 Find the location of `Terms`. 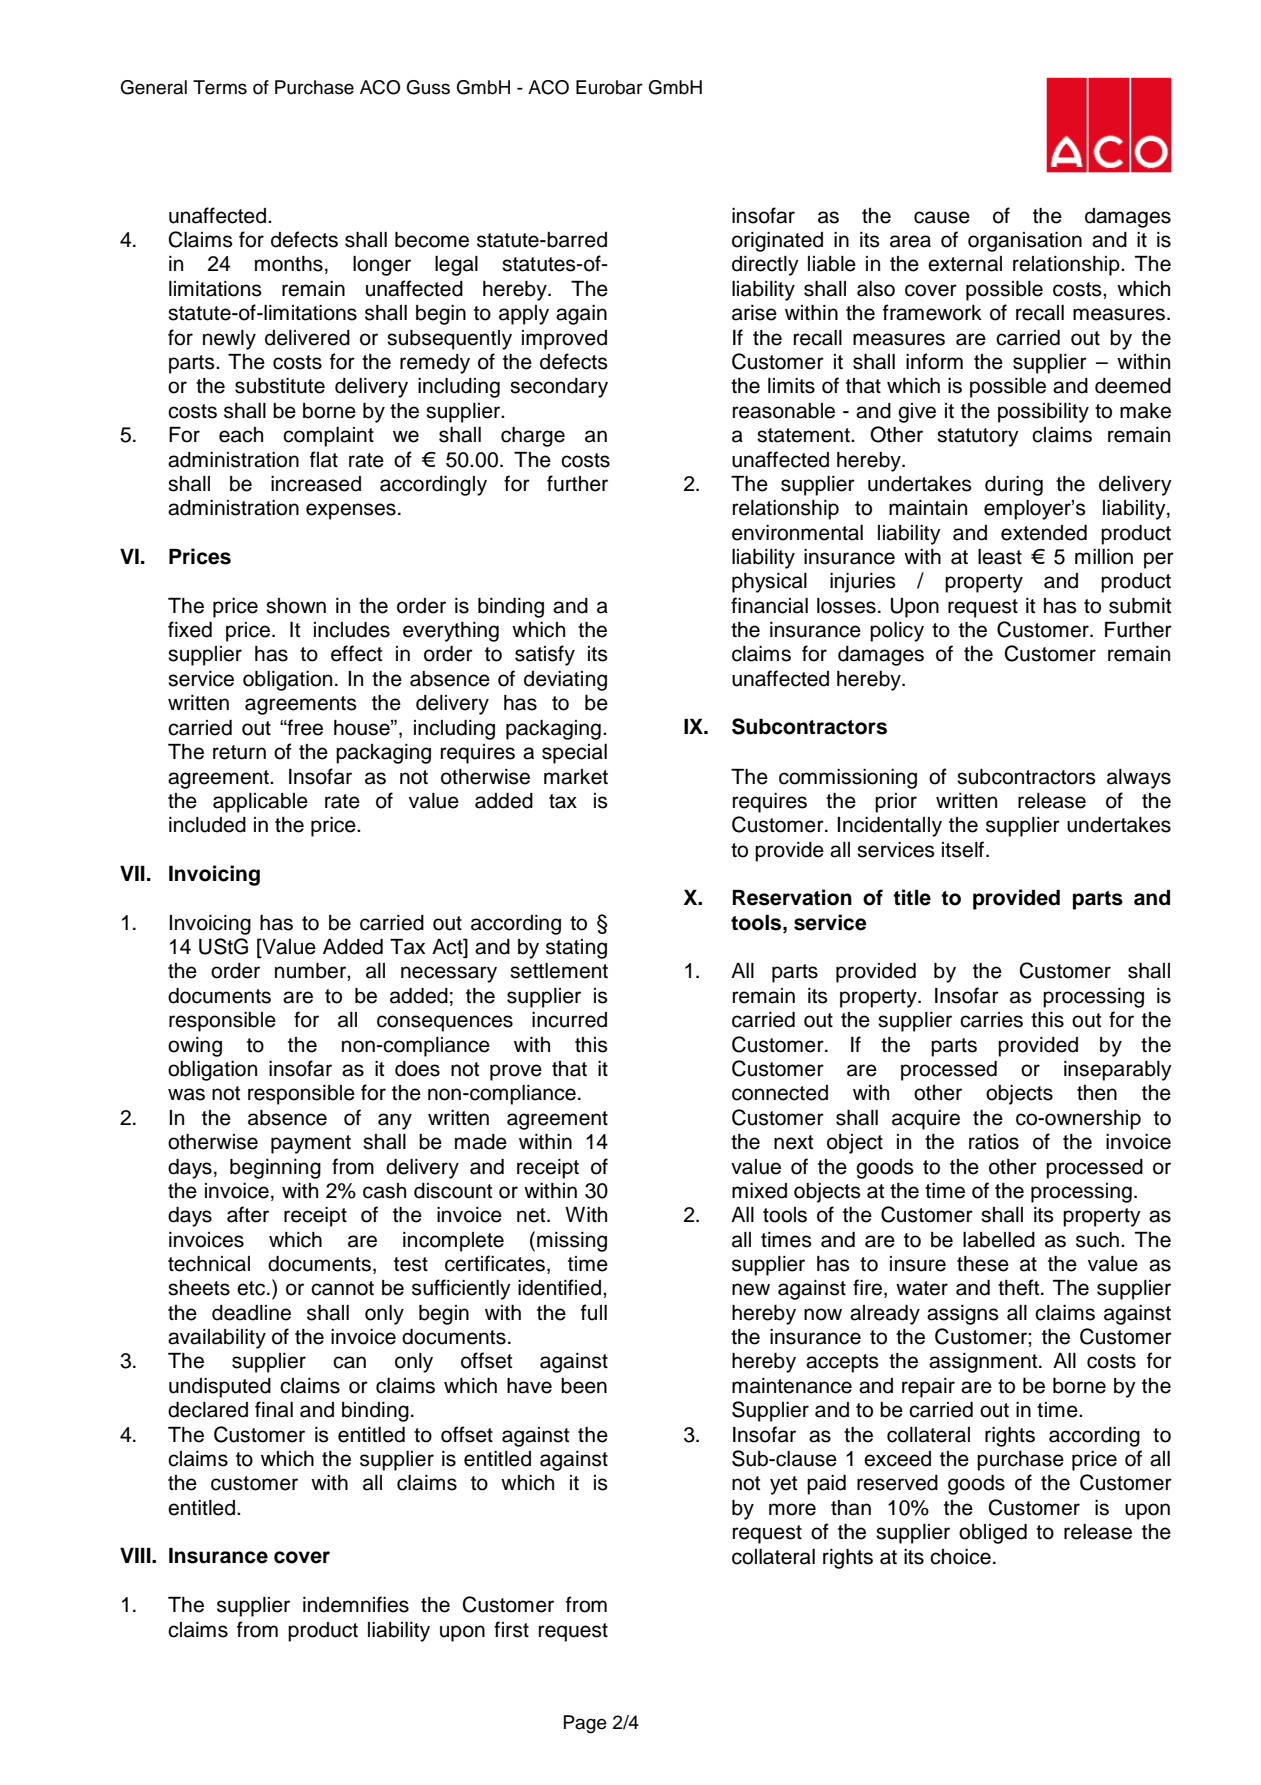

Terms is located at coordinates (220, 87).
